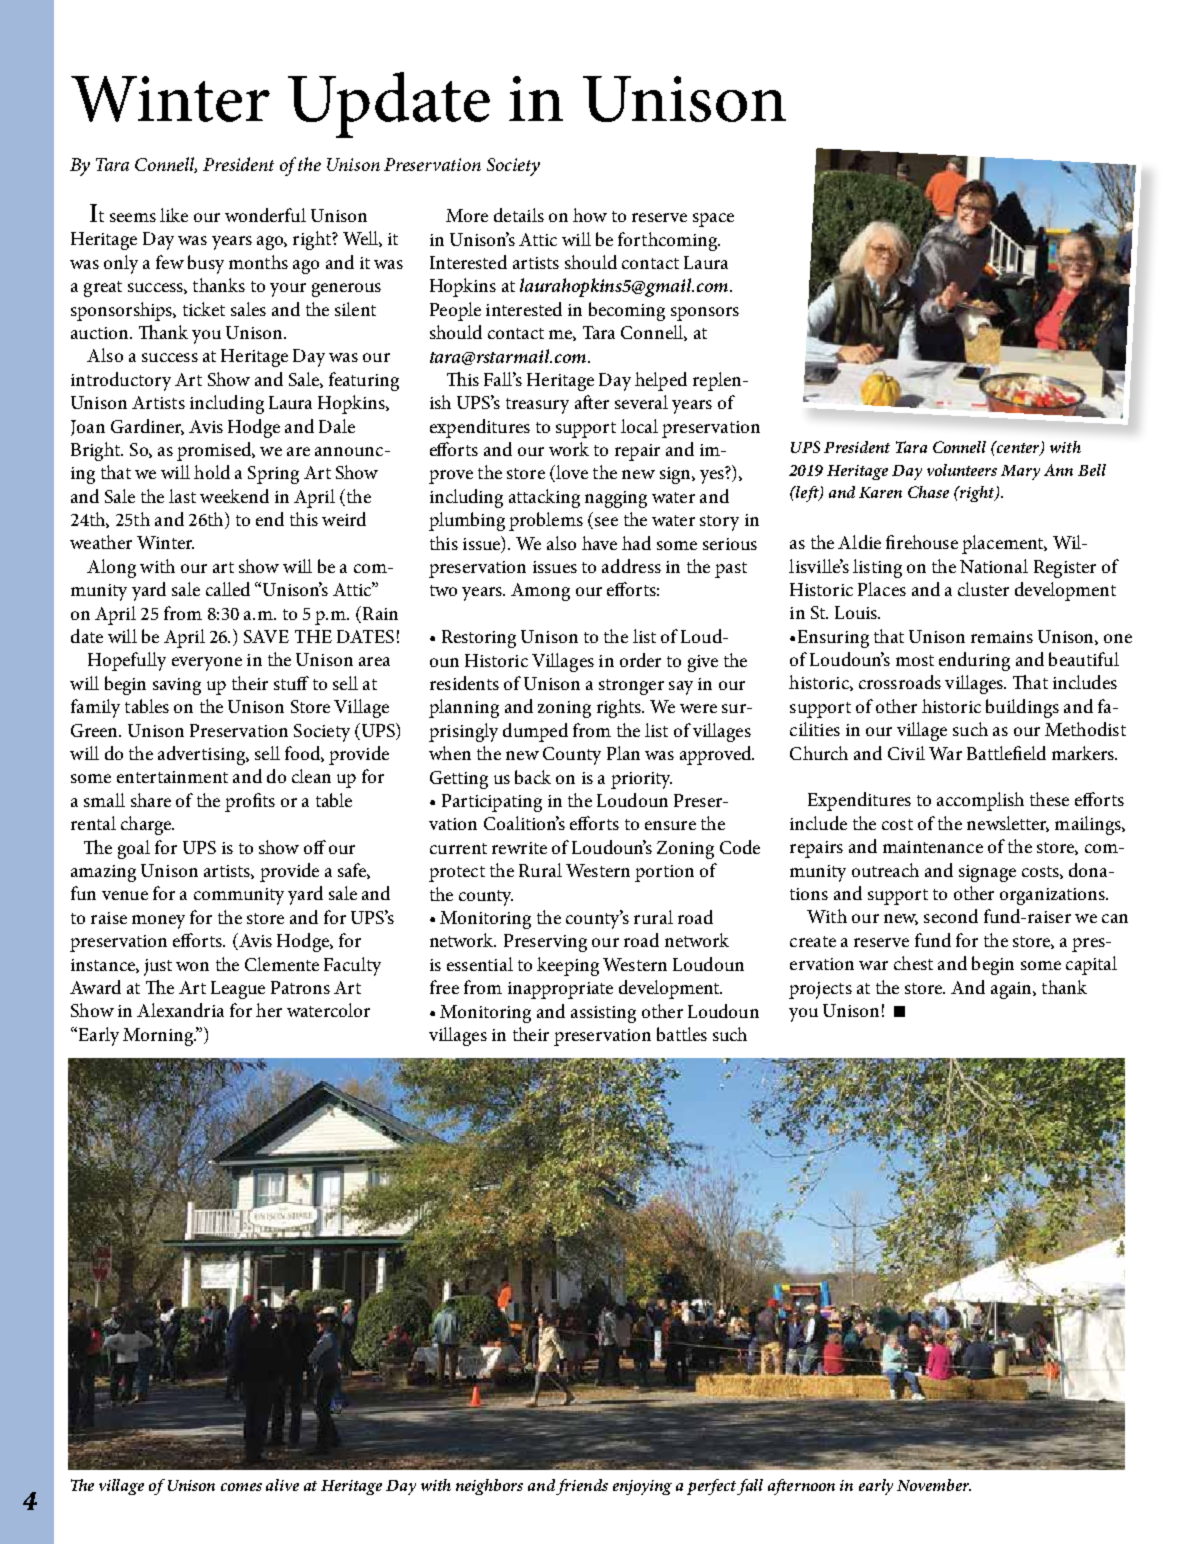 The image size is (1193, 1544). I want to click on Morning, so click(159, 1037).
